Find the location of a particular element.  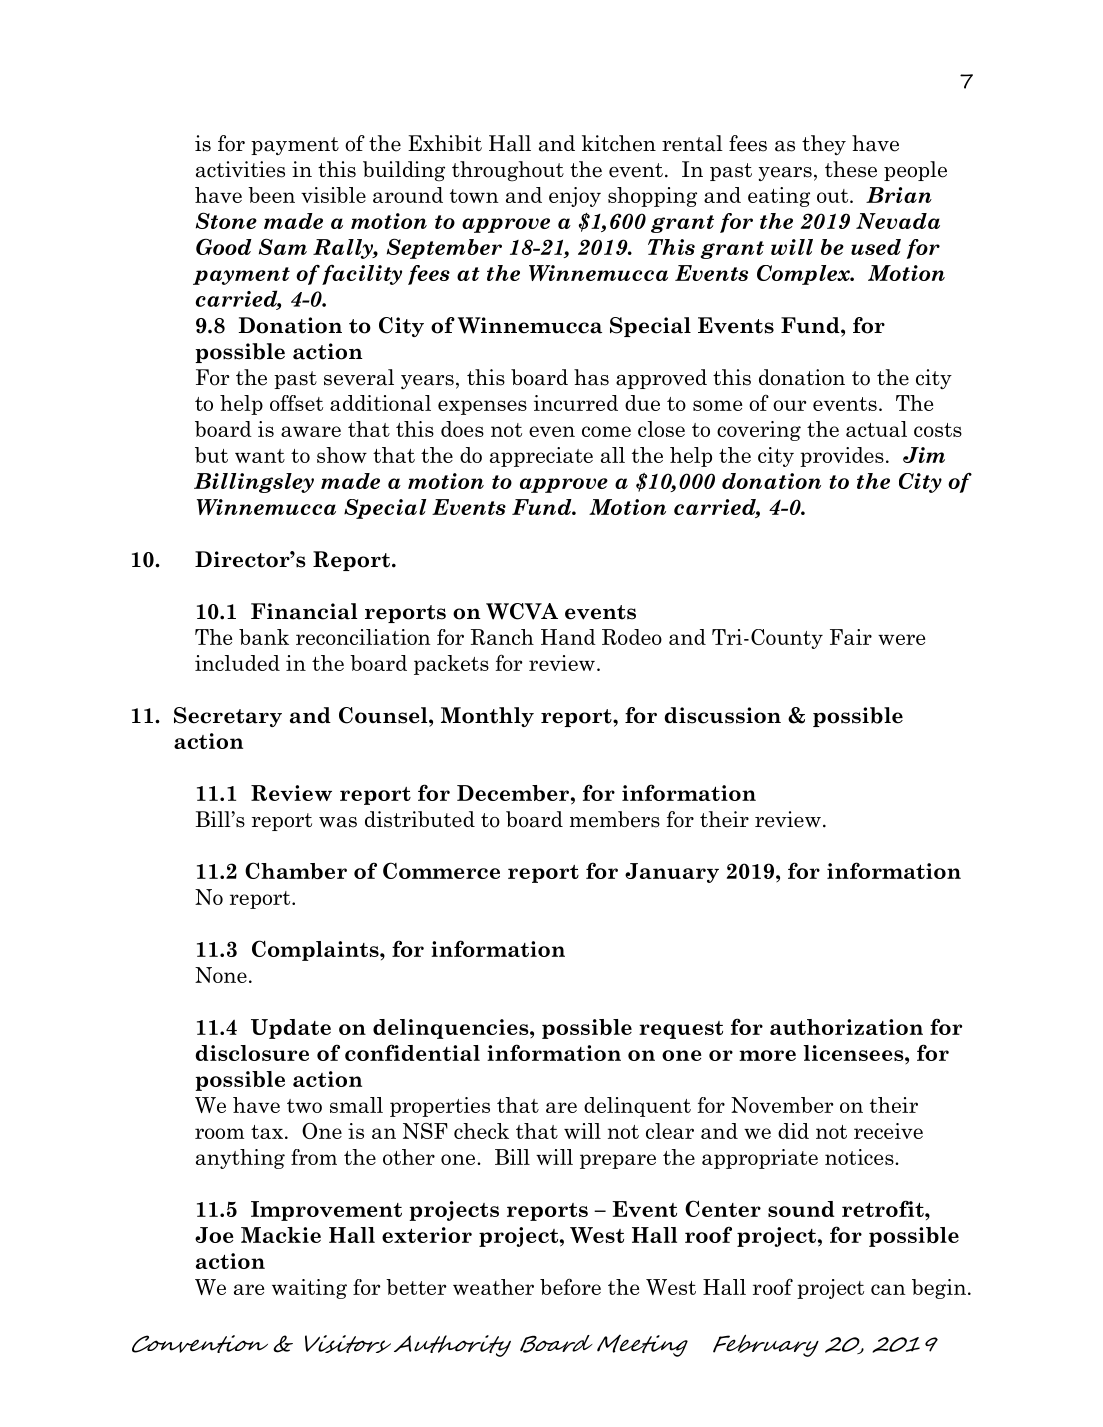

enjoy is located at coordinates (575, 197).
